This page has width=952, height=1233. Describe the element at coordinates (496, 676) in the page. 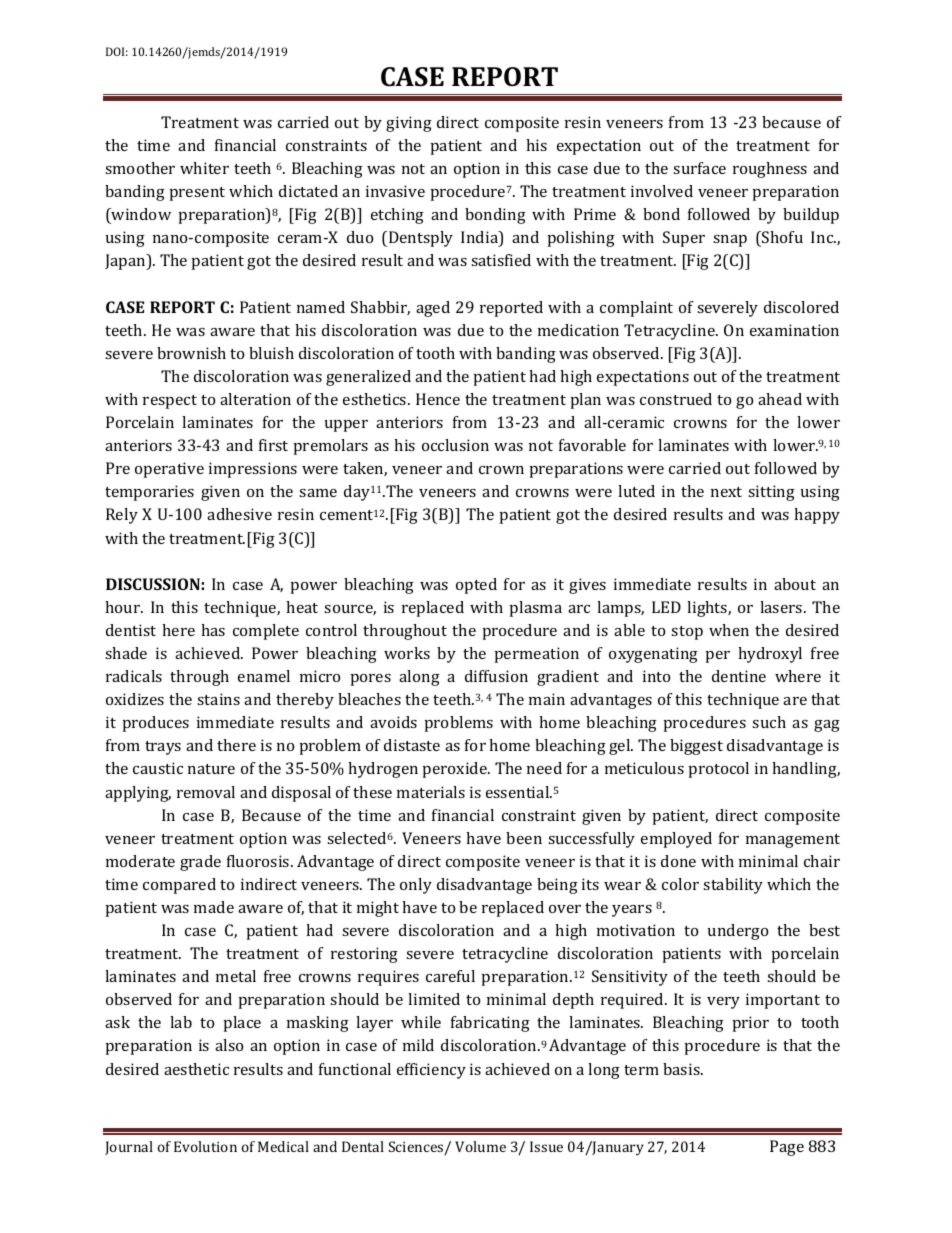

I see `diffusion` at that location.
